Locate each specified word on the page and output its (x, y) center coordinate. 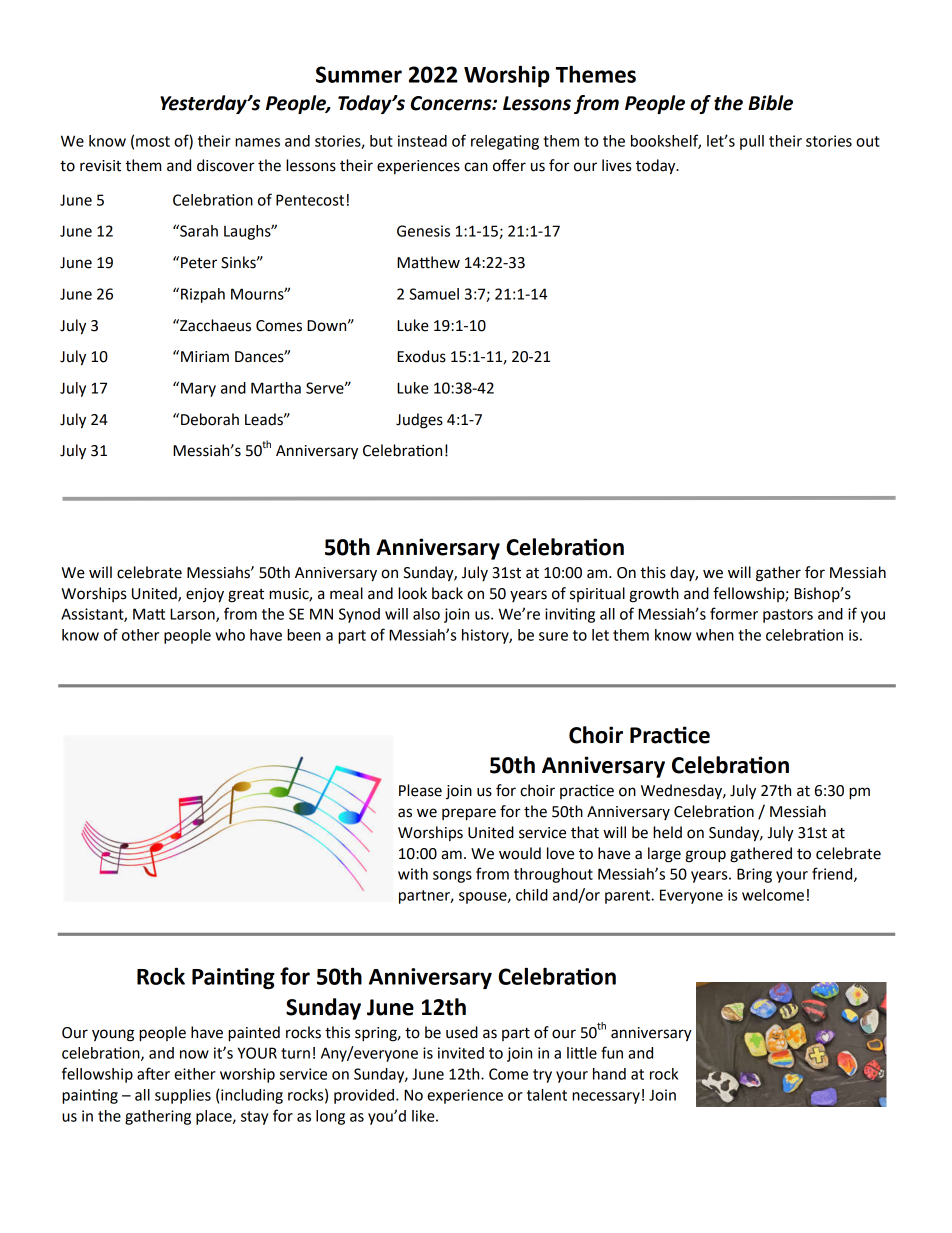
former (734, 613)
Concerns (452, 103)
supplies (183, 1096)
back (447, 593)
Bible (770, 103)
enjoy (205, 595)
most (153, 141)
